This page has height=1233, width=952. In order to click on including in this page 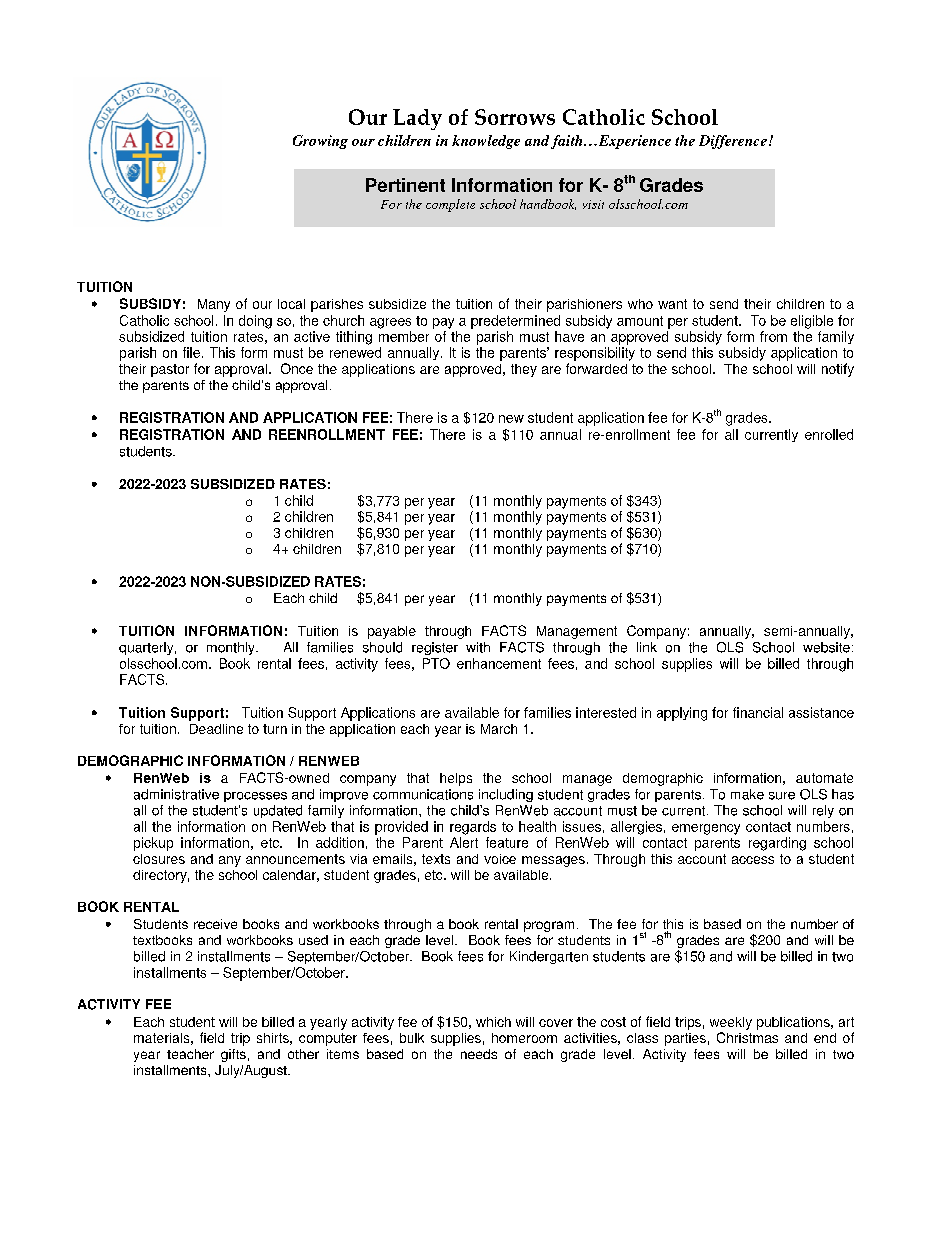, I will do `click(506, 795)`.
